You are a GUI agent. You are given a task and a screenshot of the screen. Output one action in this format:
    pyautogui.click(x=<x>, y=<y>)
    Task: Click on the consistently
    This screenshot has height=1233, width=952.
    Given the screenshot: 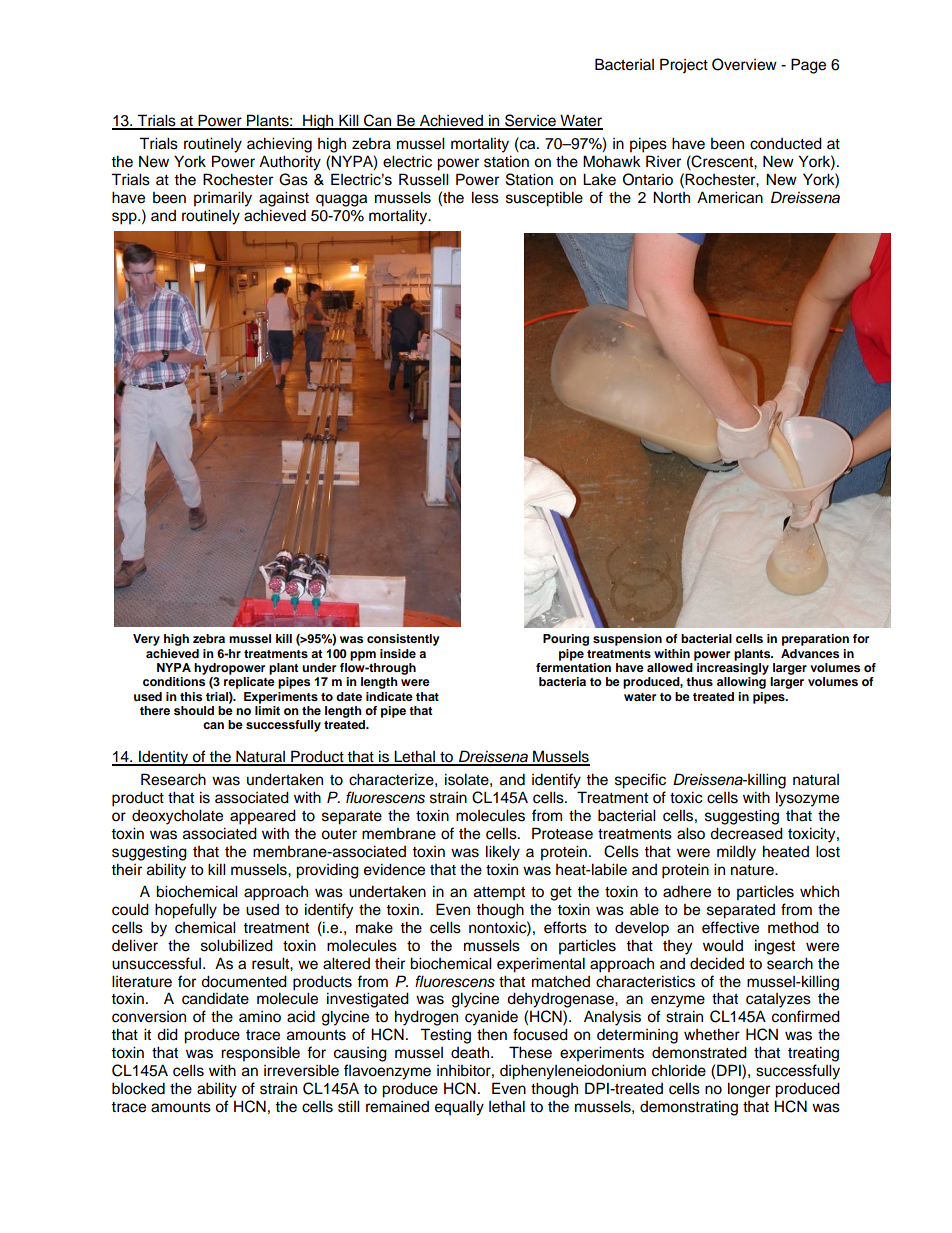 What is the action you would take?
    pyautogui.click(x=403, y=640)
